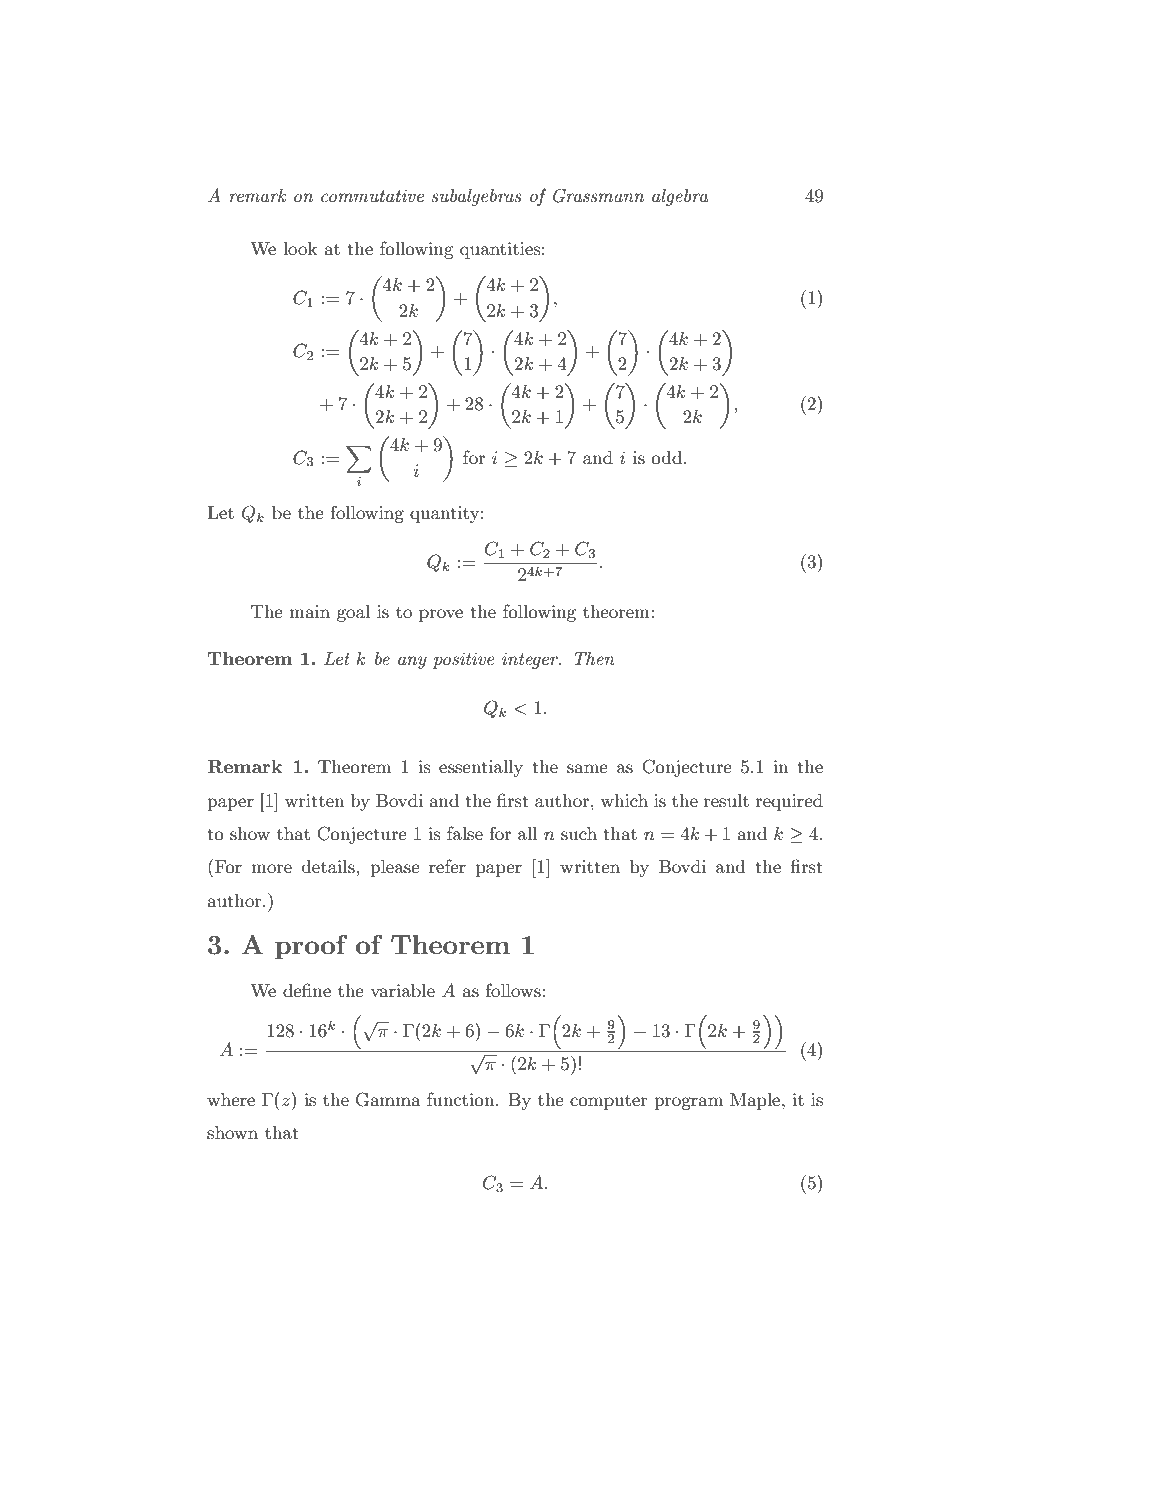  Describe the element at coordinates (309, 611) in the image. I see `main` at that location.
